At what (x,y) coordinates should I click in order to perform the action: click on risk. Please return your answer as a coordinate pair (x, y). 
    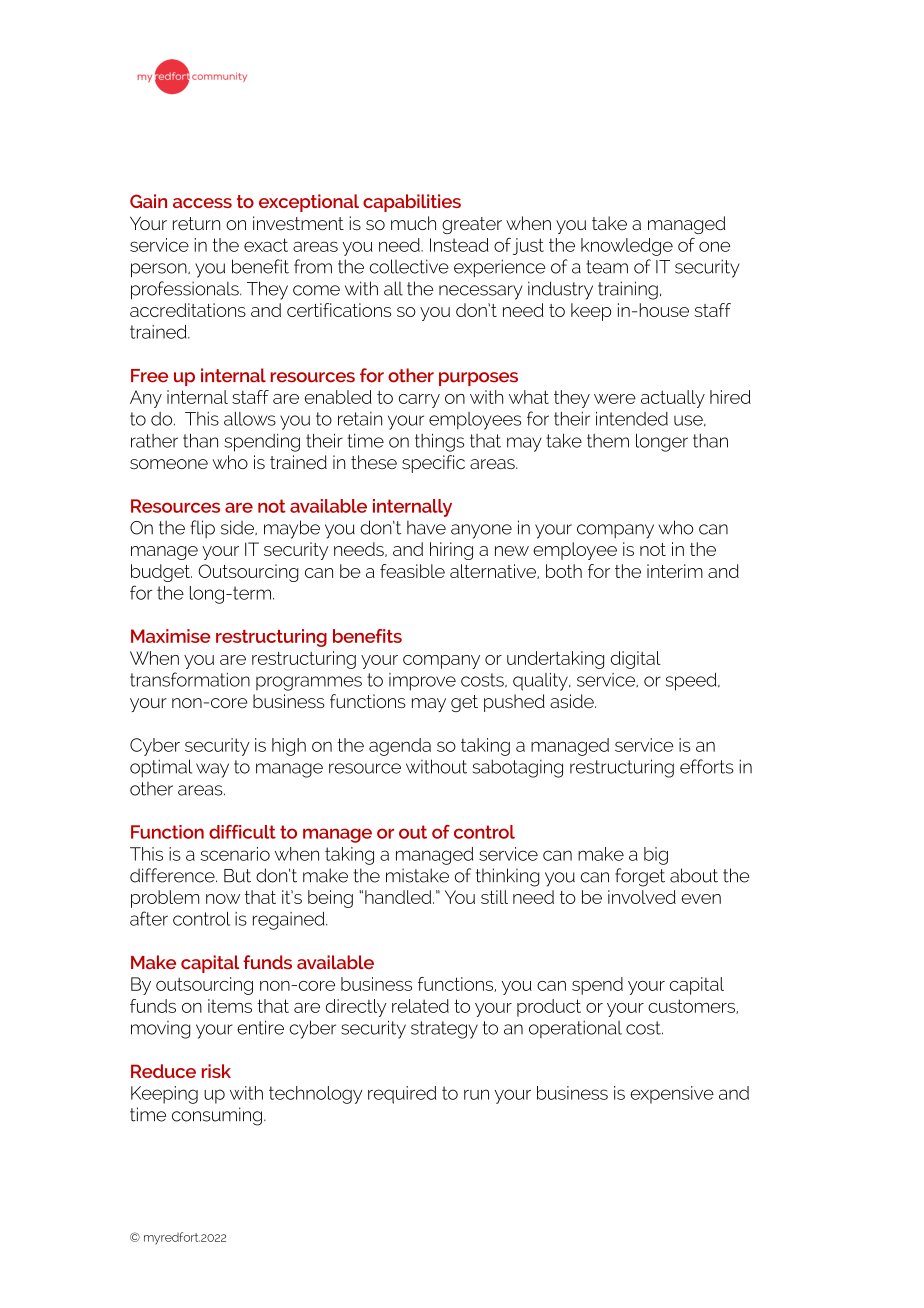
    Looking at the image, I should click on (216, 1071).
